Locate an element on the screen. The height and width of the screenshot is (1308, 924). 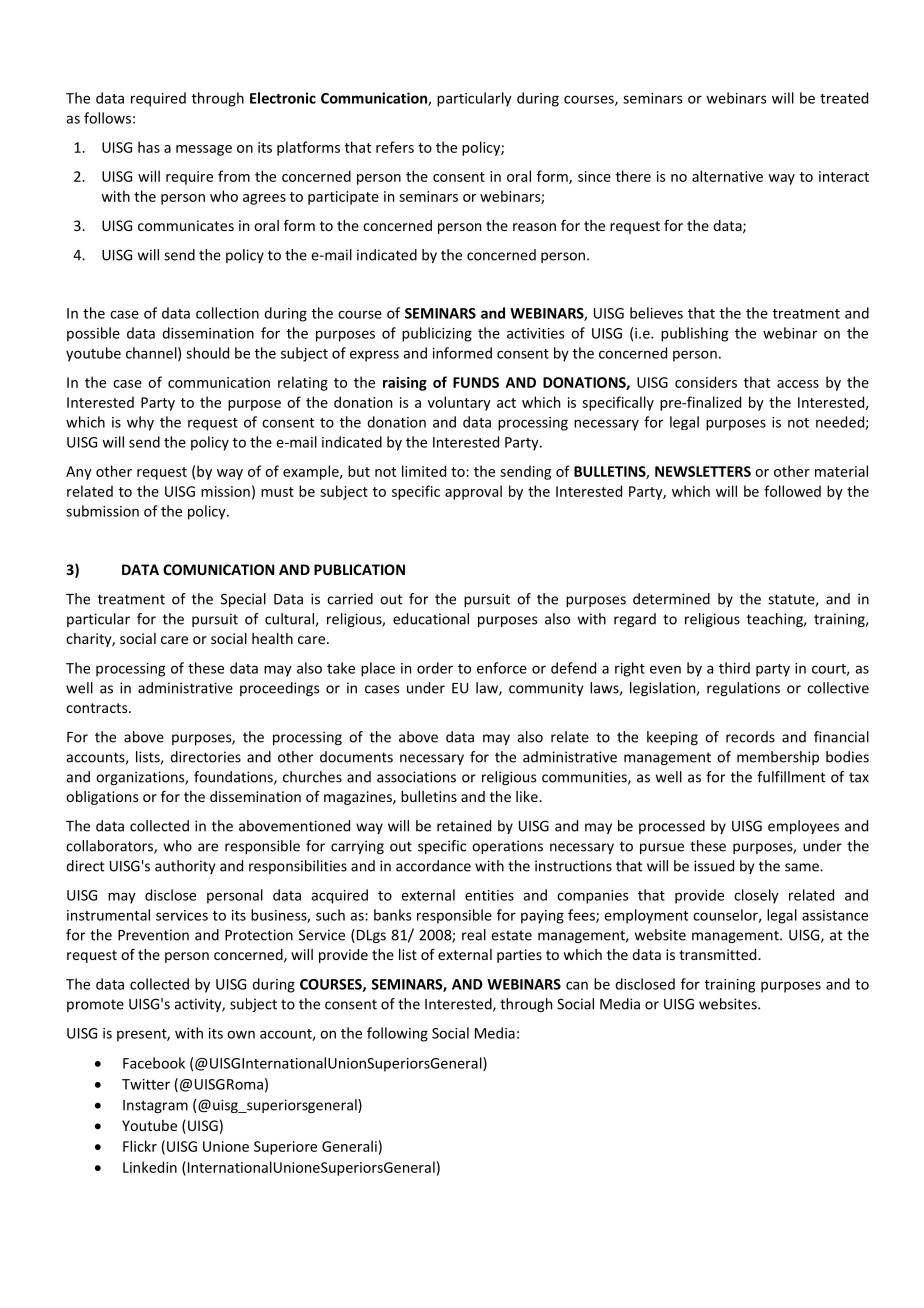
refers is located at coordinates (395, 147).
